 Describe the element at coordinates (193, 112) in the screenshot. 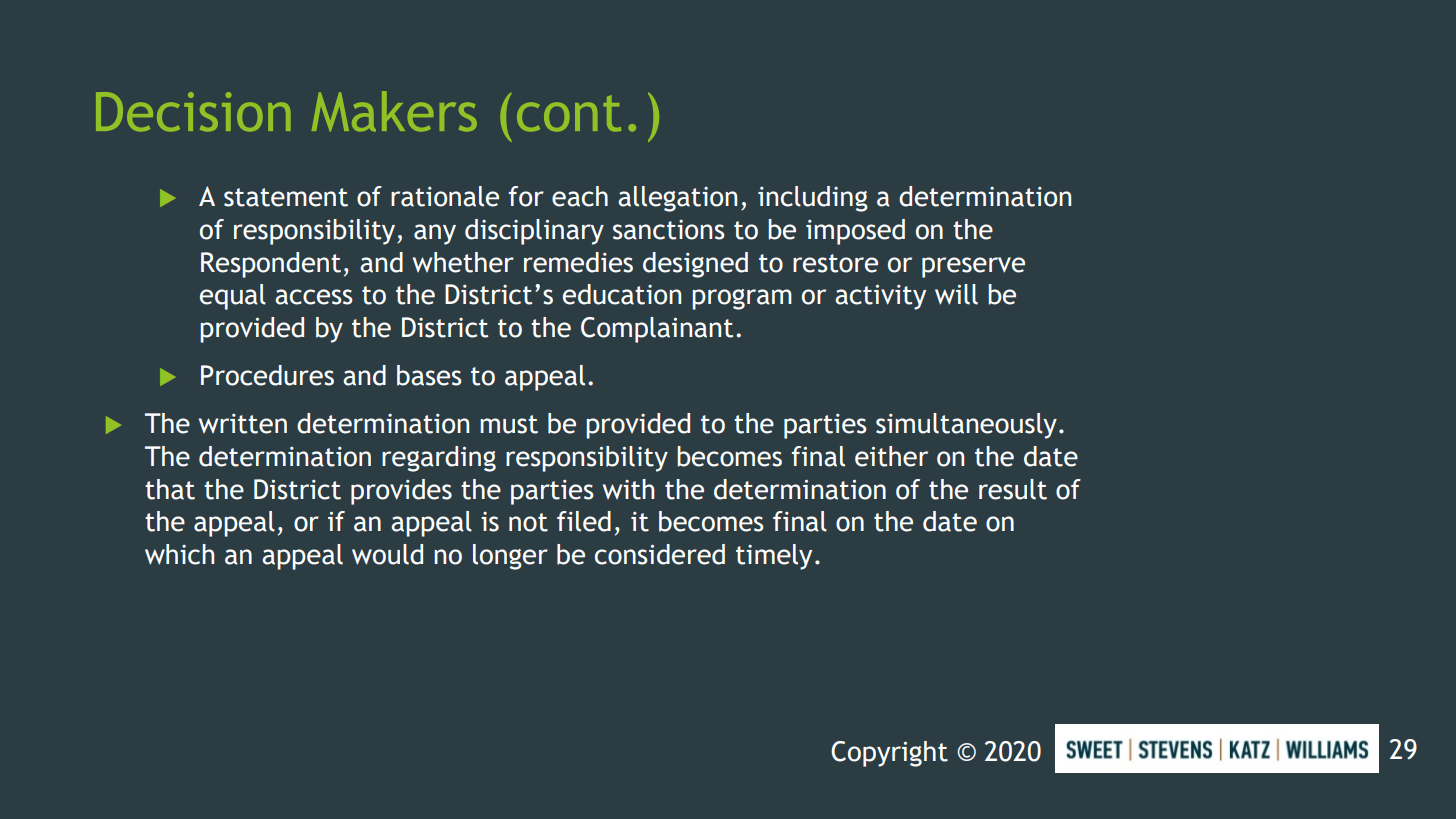

I see `Decision` at that location.
